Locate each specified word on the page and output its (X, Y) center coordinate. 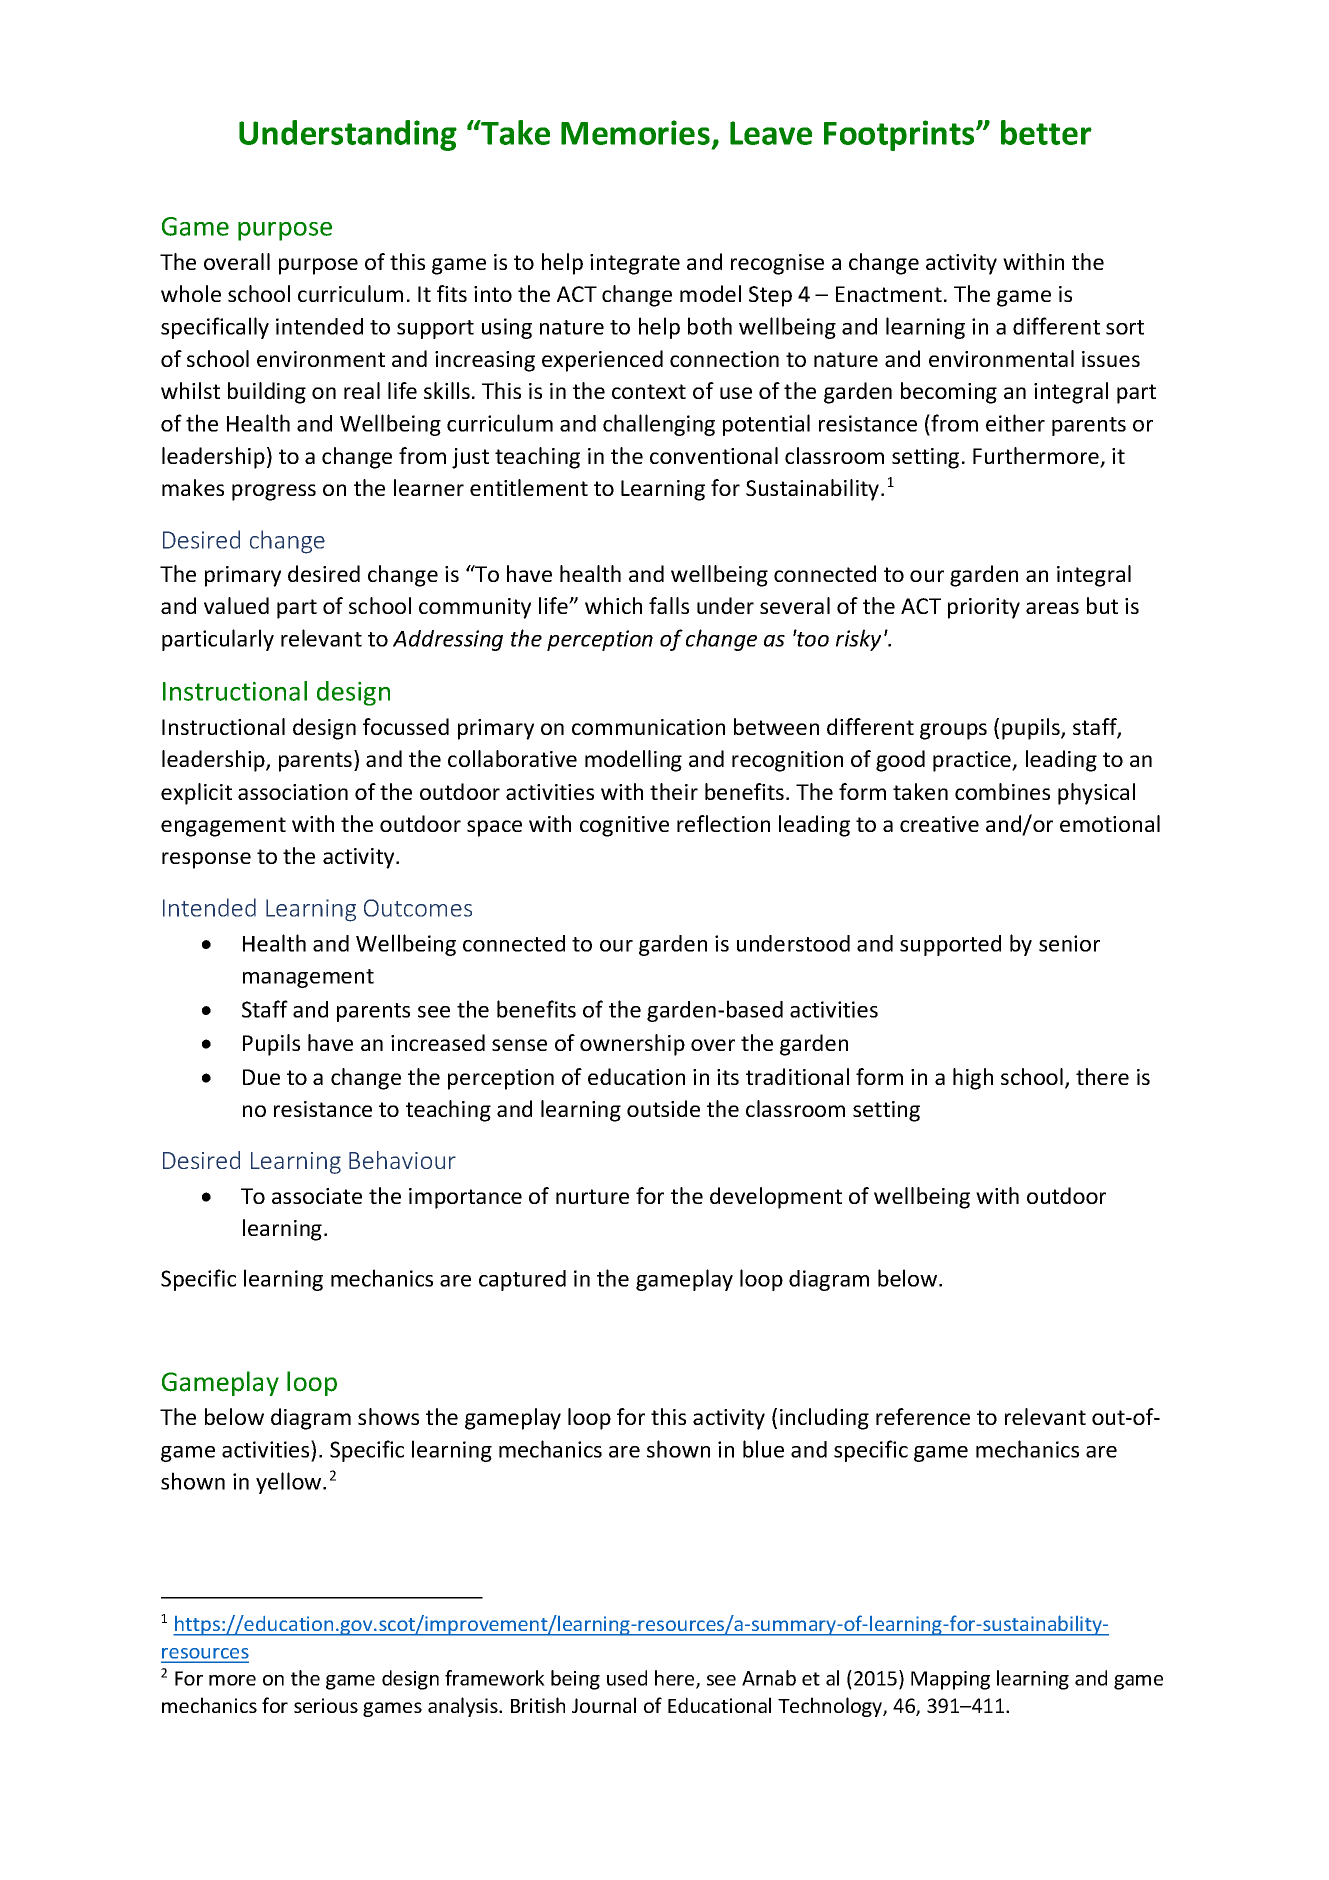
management (308, 978)
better (1046, 132)
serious (326, 1705)
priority (984, 608)
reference (923, 1416)
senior (1069, 943)
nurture (592, 1196)
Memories (635, 132)
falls (669, 605)
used (627, 1678)
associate (317, 1196)
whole (191, 293)
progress (274, 492)
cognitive (624, 826)
